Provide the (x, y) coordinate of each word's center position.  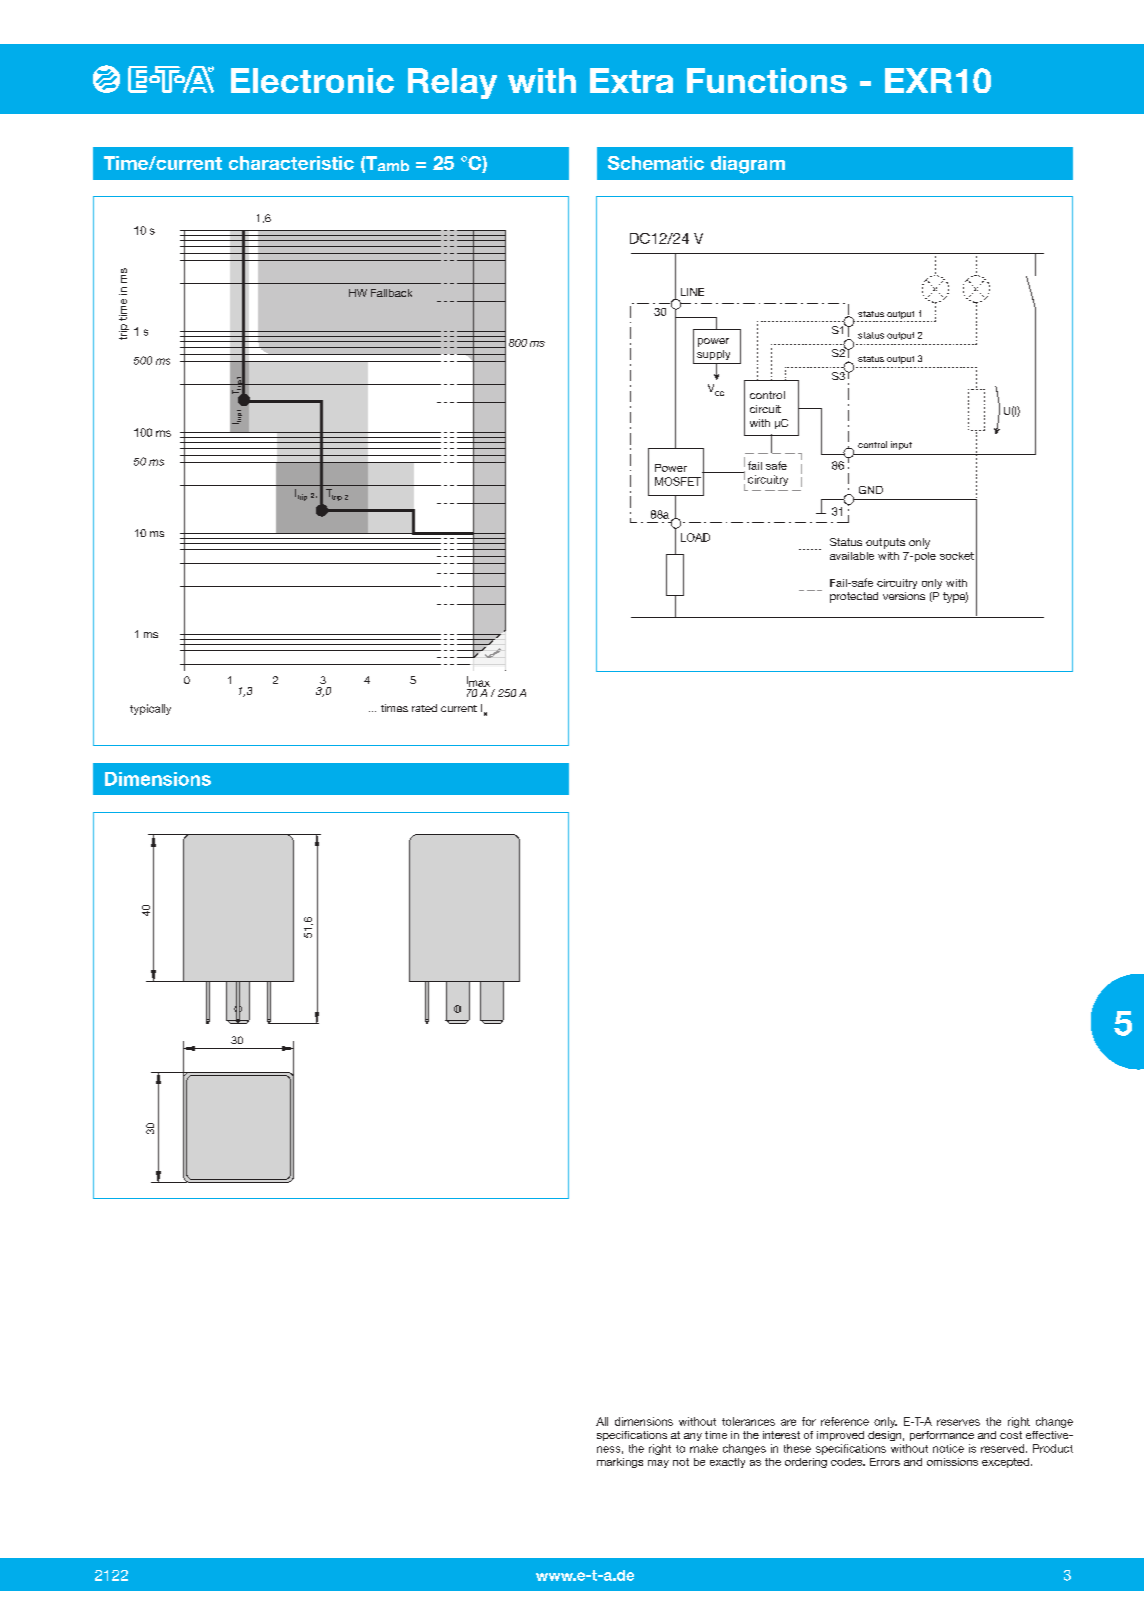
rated (424, 708)
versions (904, 596)
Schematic (656, 163)
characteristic (291, 163)
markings (620, 1463)
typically (150, 709)
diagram (748, 165)
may (658, 1464)
